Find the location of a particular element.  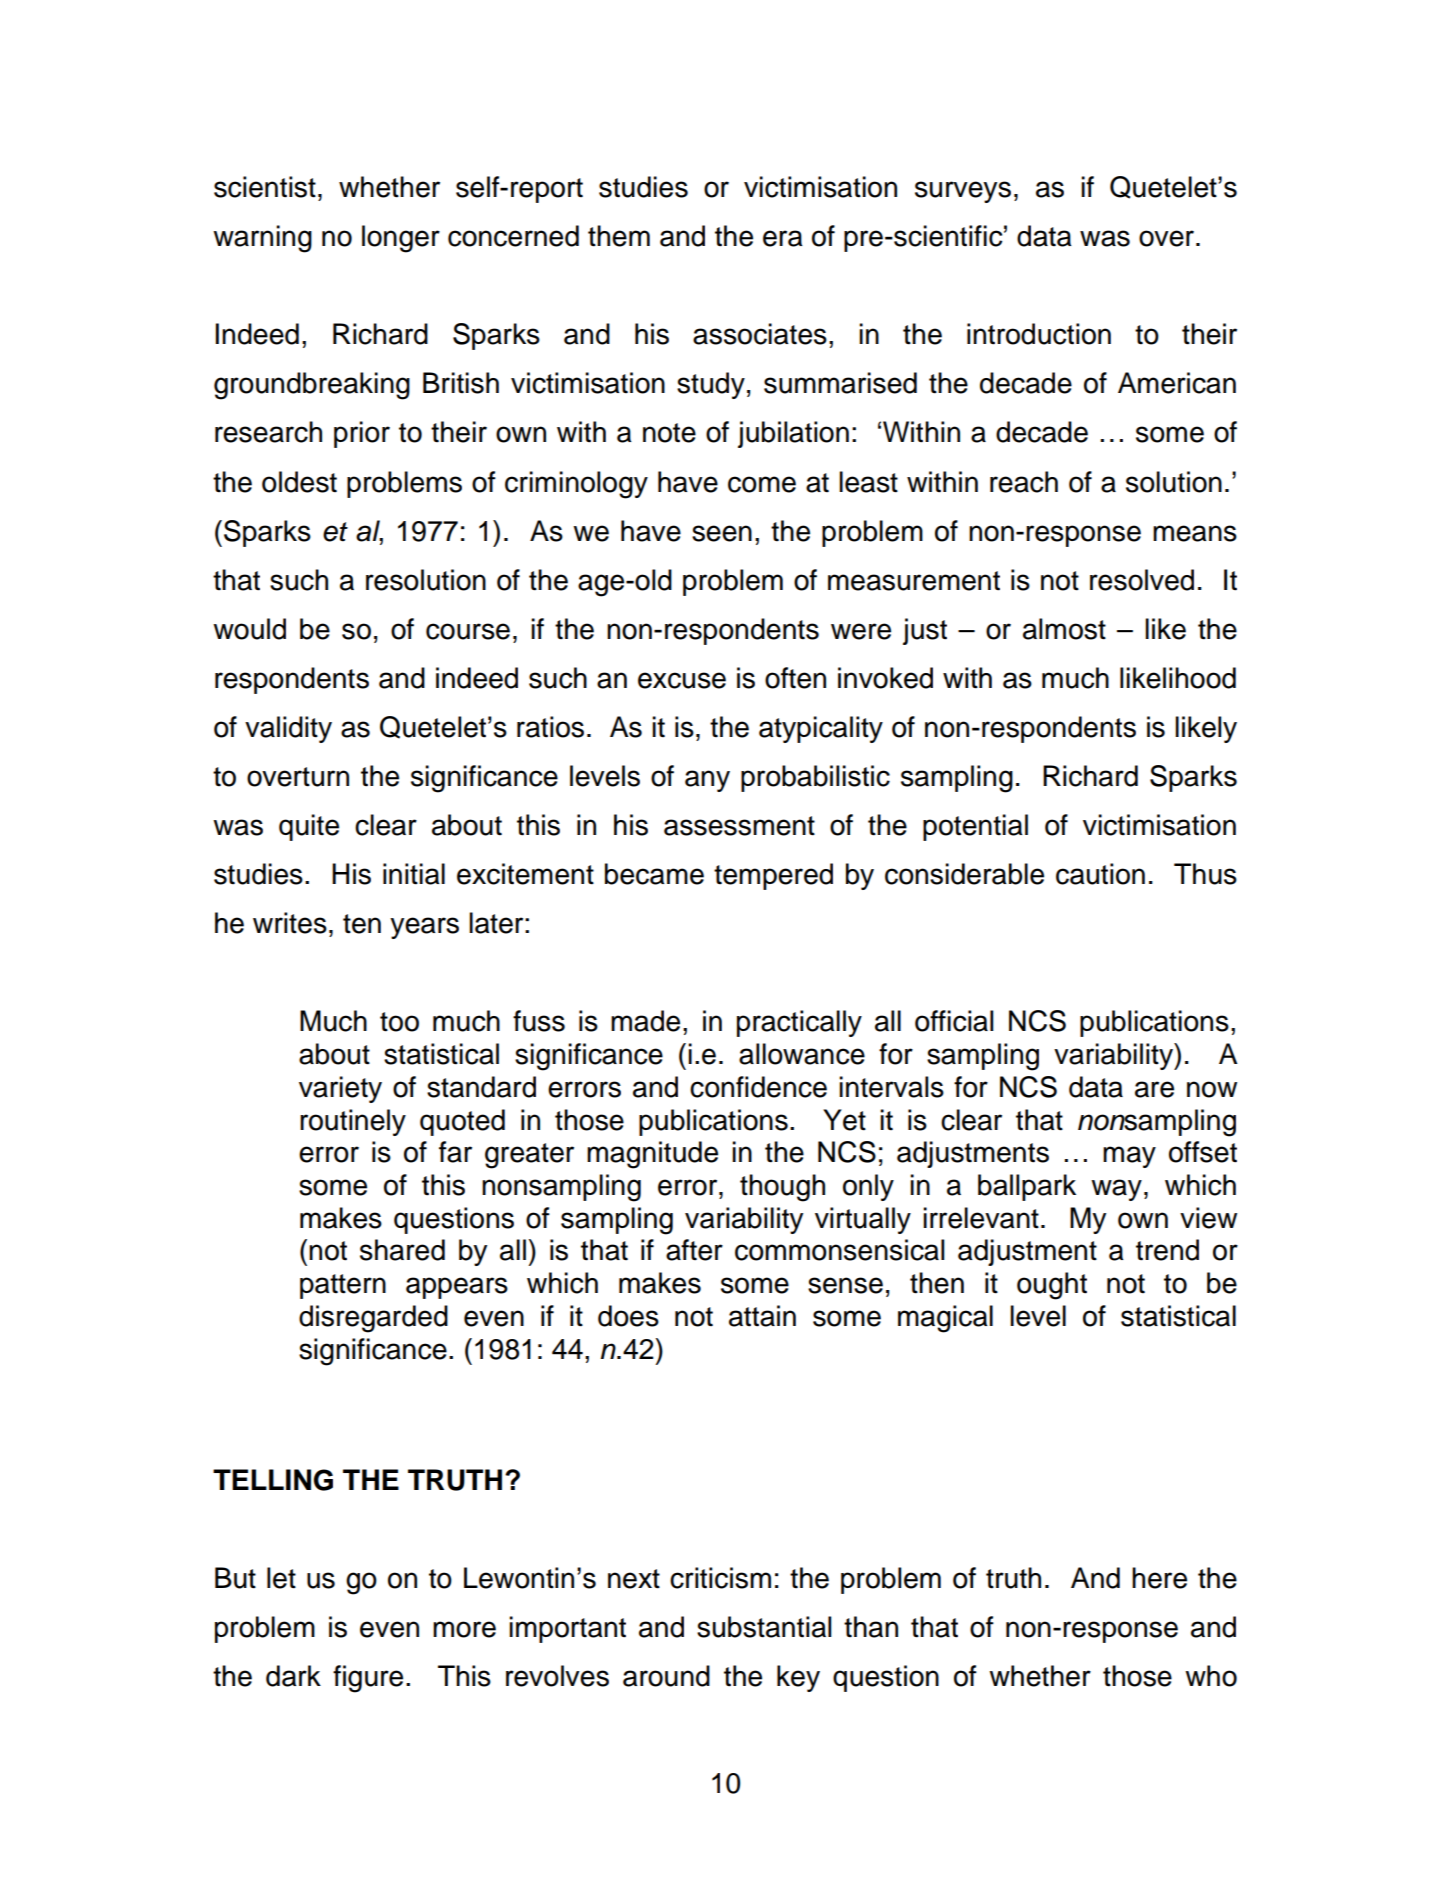

figure is located at coordinates (368, 1679).
